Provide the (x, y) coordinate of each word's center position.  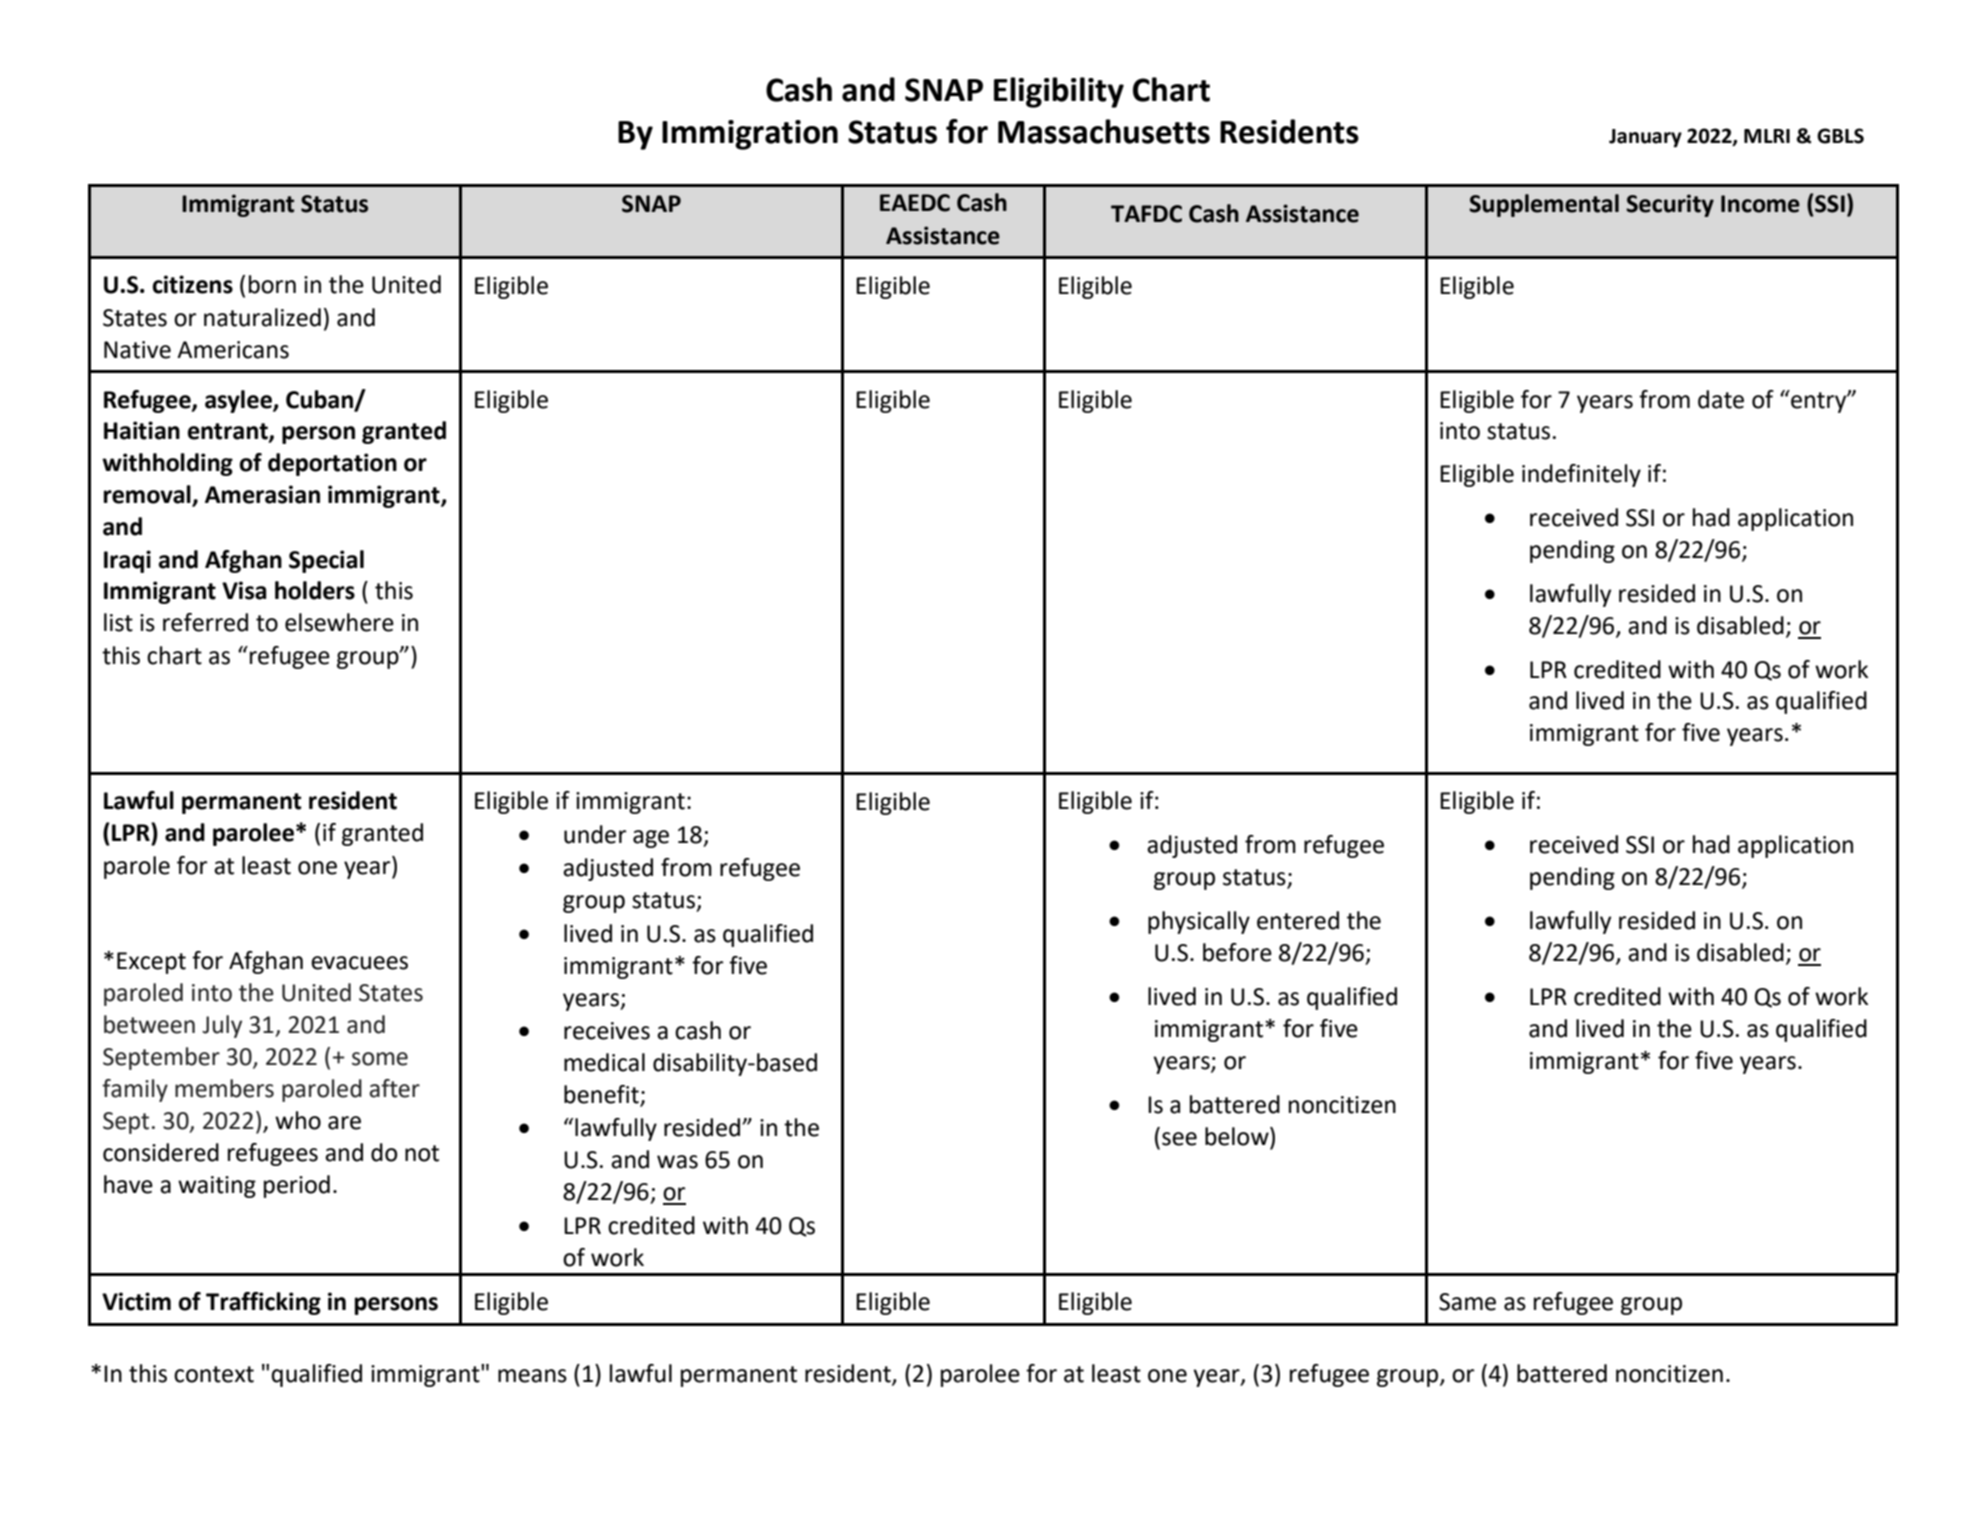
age (651, 839)
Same (1467, 1302)
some (380, 1059)
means (532, 1376)
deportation (332, 464)
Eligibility (1059, 92)
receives (607, 1031)
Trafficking (263, 1303)
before (1237, 952)
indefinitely (1581, 475)
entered (1298, 920)
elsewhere (339, 622)
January (1645, 138)
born (272, 284)
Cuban (321, 400)
